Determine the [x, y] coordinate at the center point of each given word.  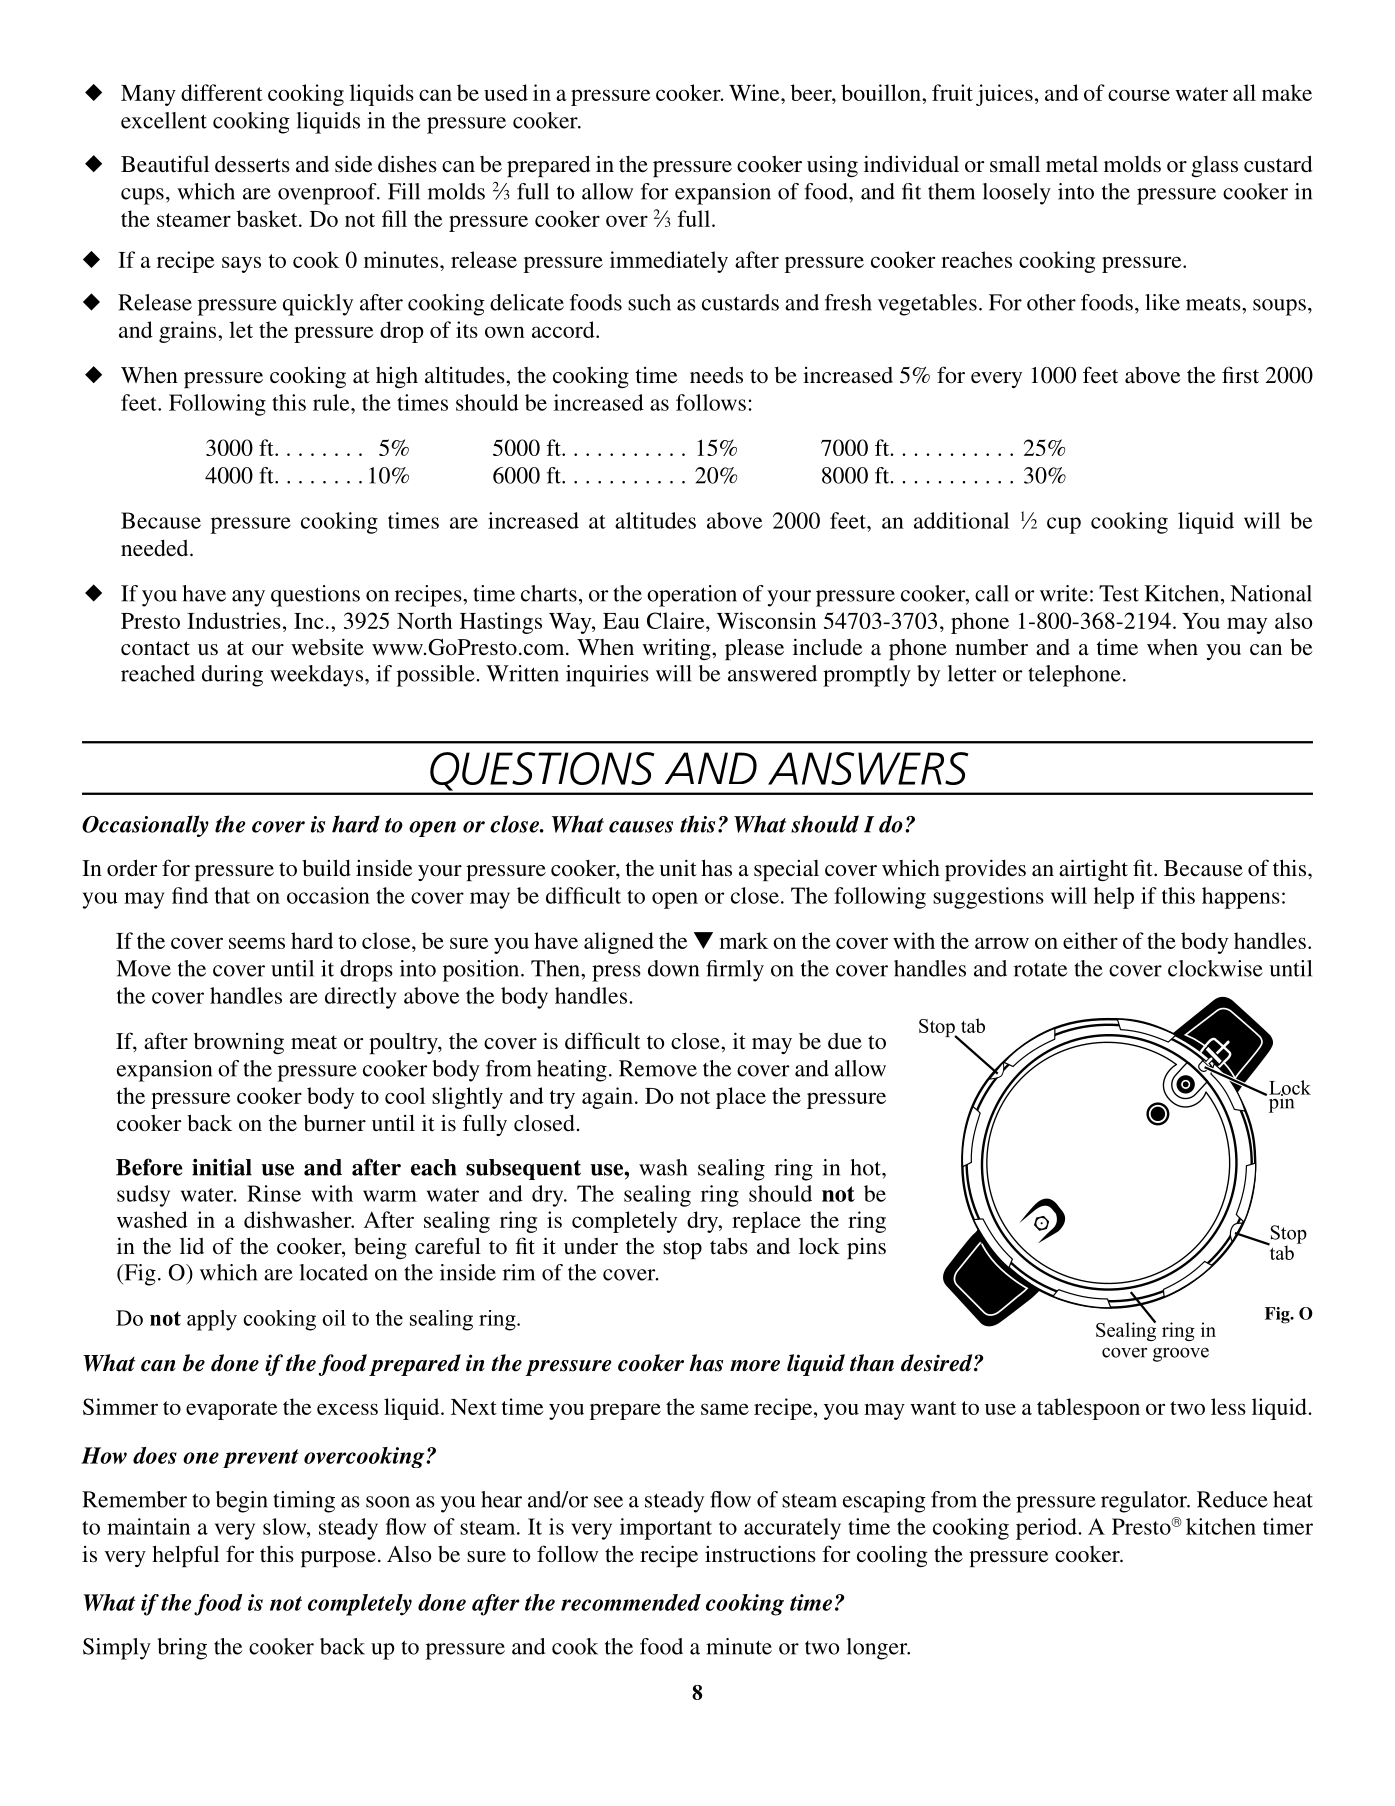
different [222, 92]
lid [192, 1246]
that [232, 895]
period [1047, 1529]
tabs [729, 1246]
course [1139, 95]
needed [156, 548]
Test [1119, 593]
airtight [1093, 870]
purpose [338, 1559]
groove [1181, 1355]
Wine [755, 92]
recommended [631, 1602]
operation [692, 596]
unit [678, 867]
